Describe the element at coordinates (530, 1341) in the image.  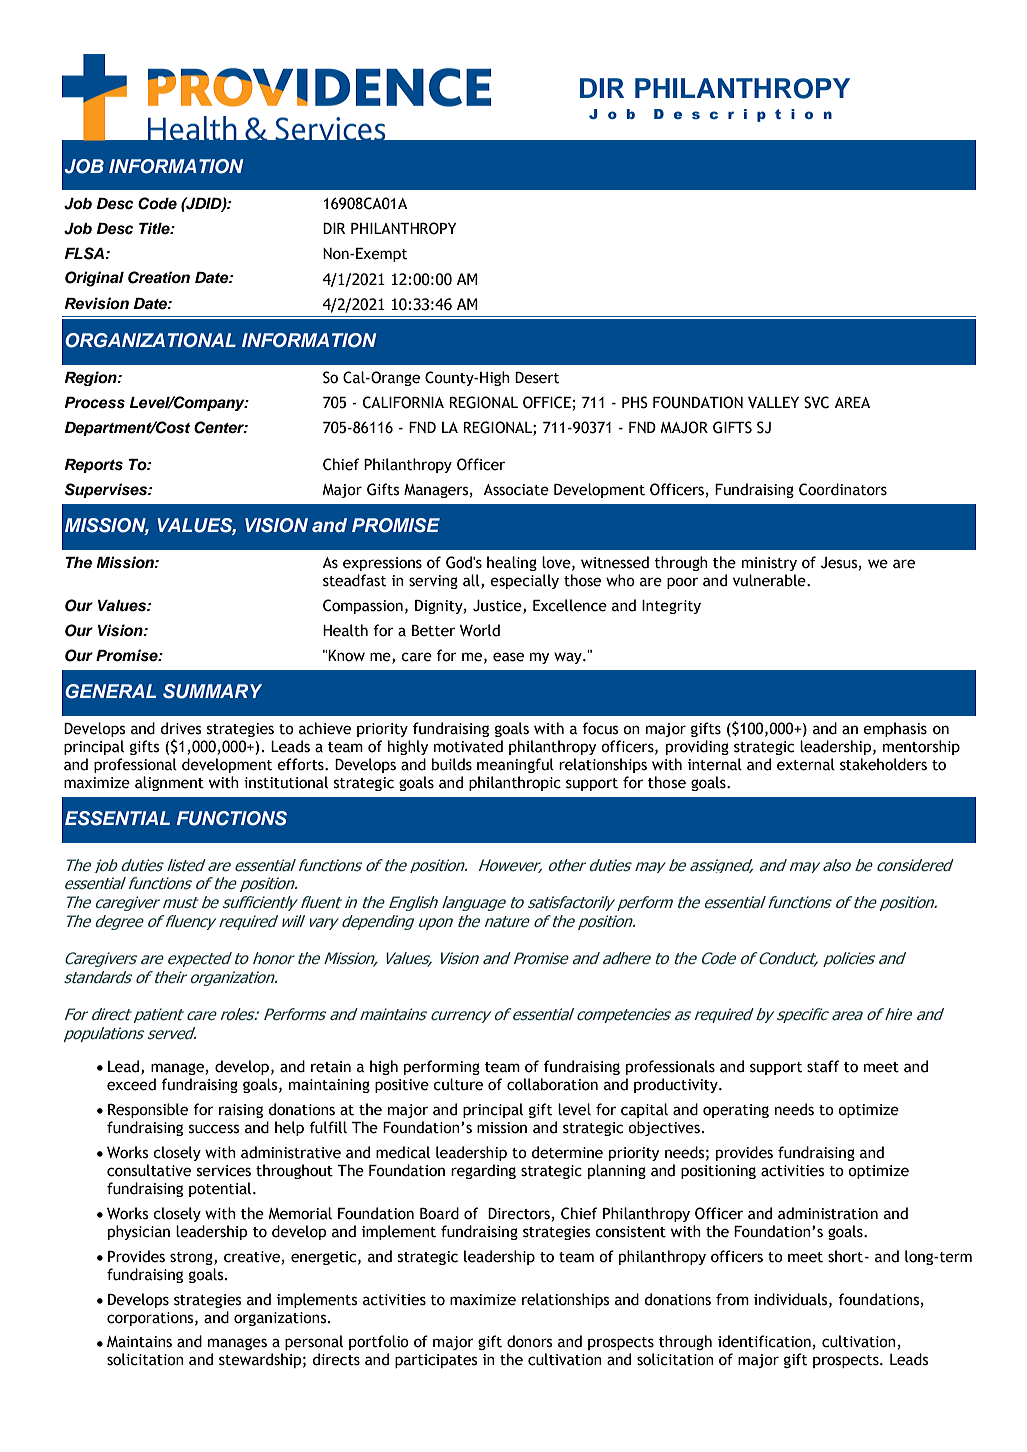
I see `donors` at that location.
